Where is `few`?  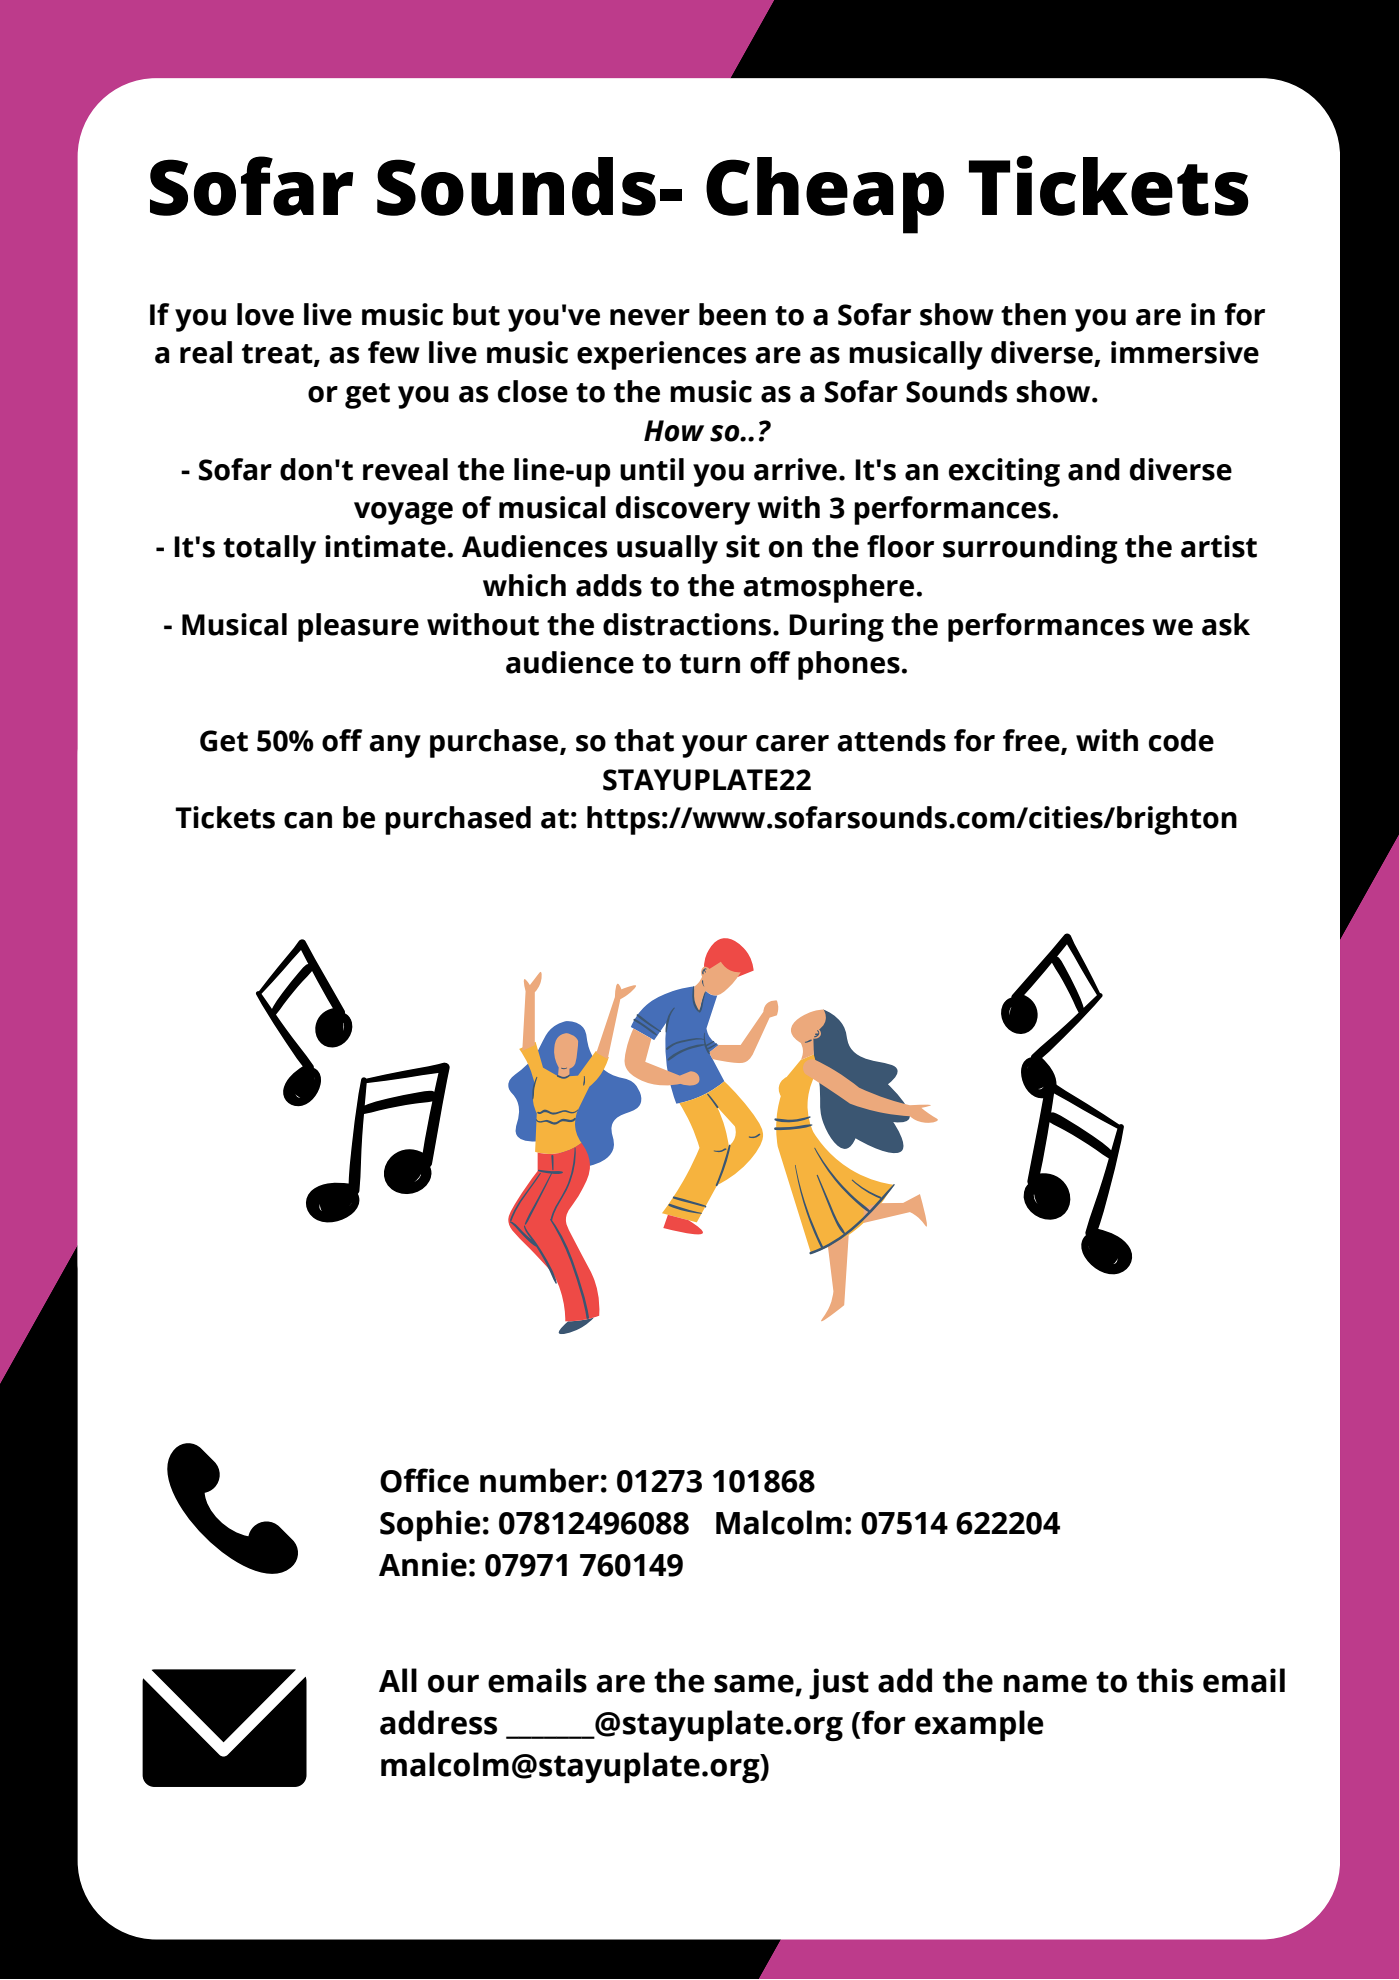 few is located at coordinates (394, 352).
